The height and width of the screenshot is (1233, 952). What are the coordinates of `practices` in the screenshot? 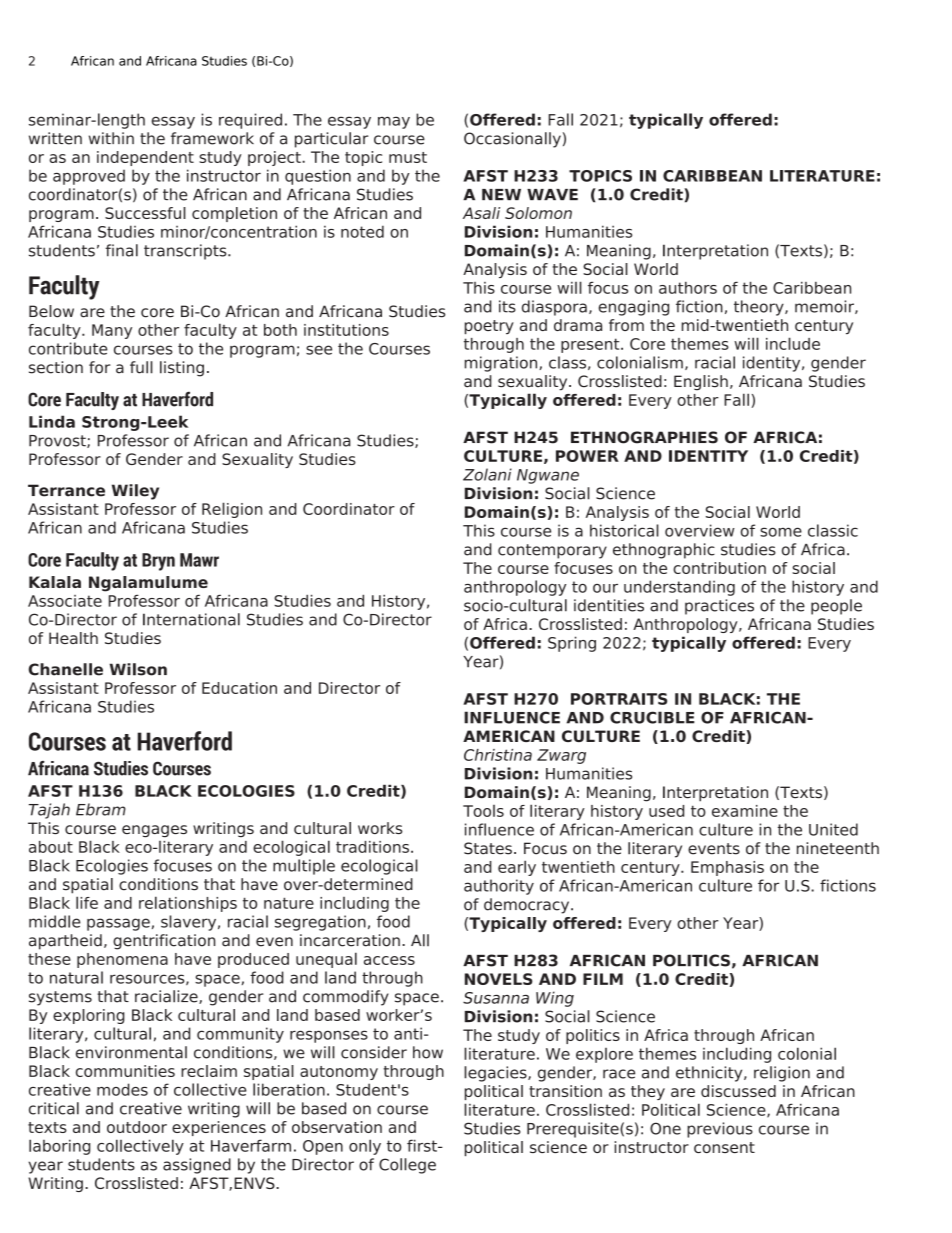 It's located at (719, 607).
